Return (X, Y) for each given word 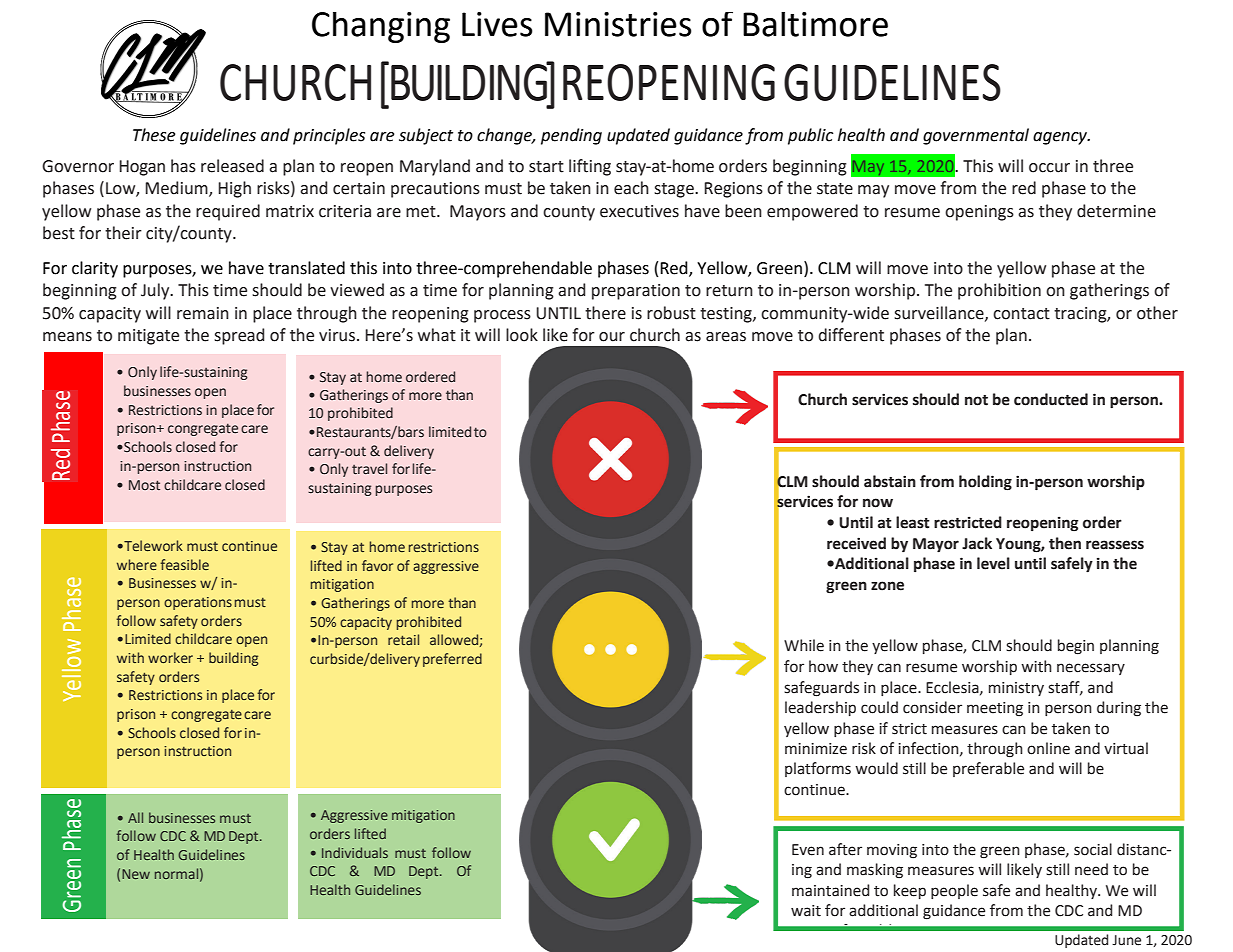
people (954, 891)
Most (144, 485)
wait (806, 911)
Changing (381, 27)
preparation (636, 292)
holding (985, 483)
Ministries (618, 24)
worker (170, 657)
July (156, 291)
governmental (976, 136)
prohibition (999, 291)
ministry (1016, 689)
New (136, 874)
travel (369, 469)
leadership (820, 708)
